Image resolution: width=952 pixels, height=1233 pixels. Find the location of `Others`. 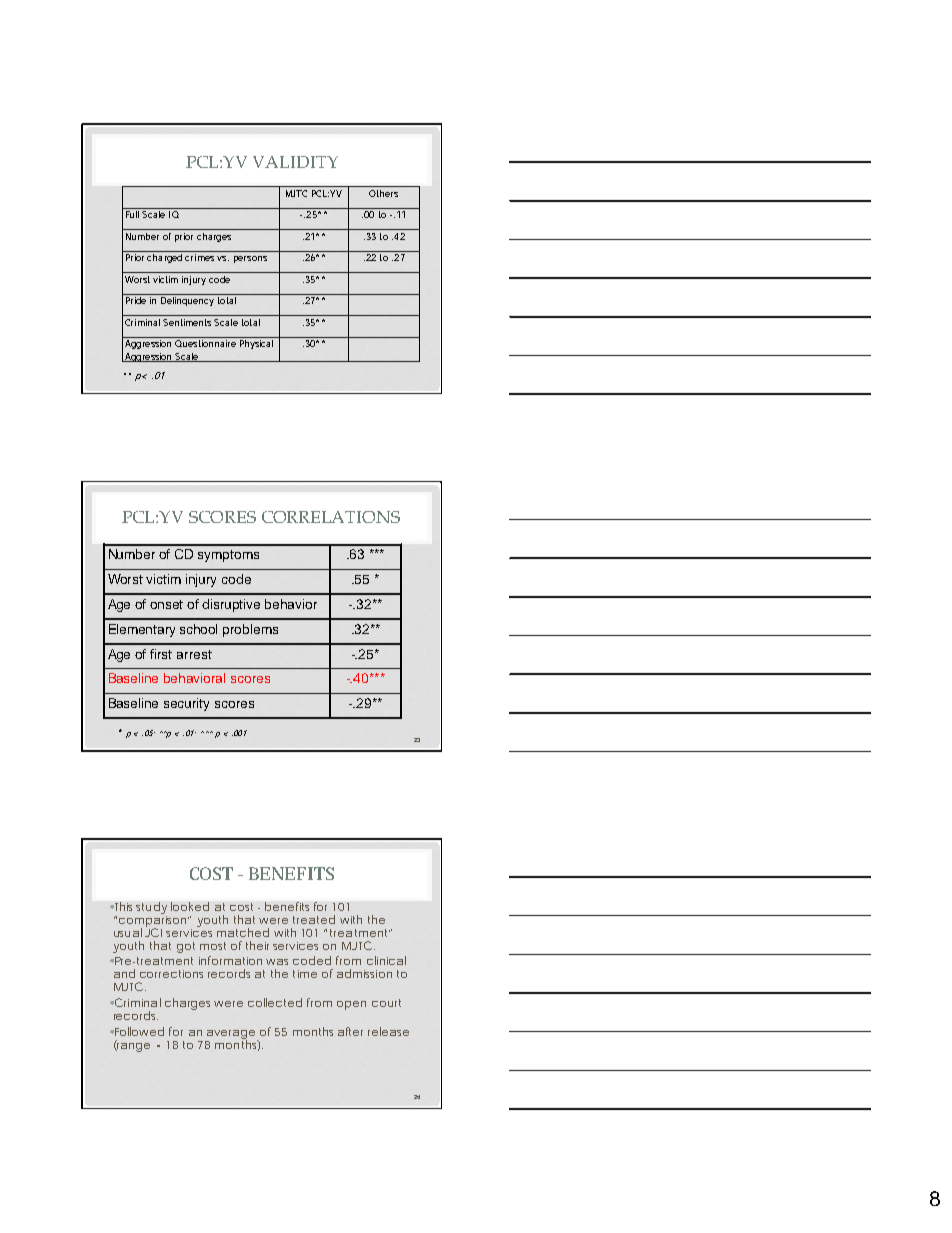

Others is located at coordinates (383, 193).
